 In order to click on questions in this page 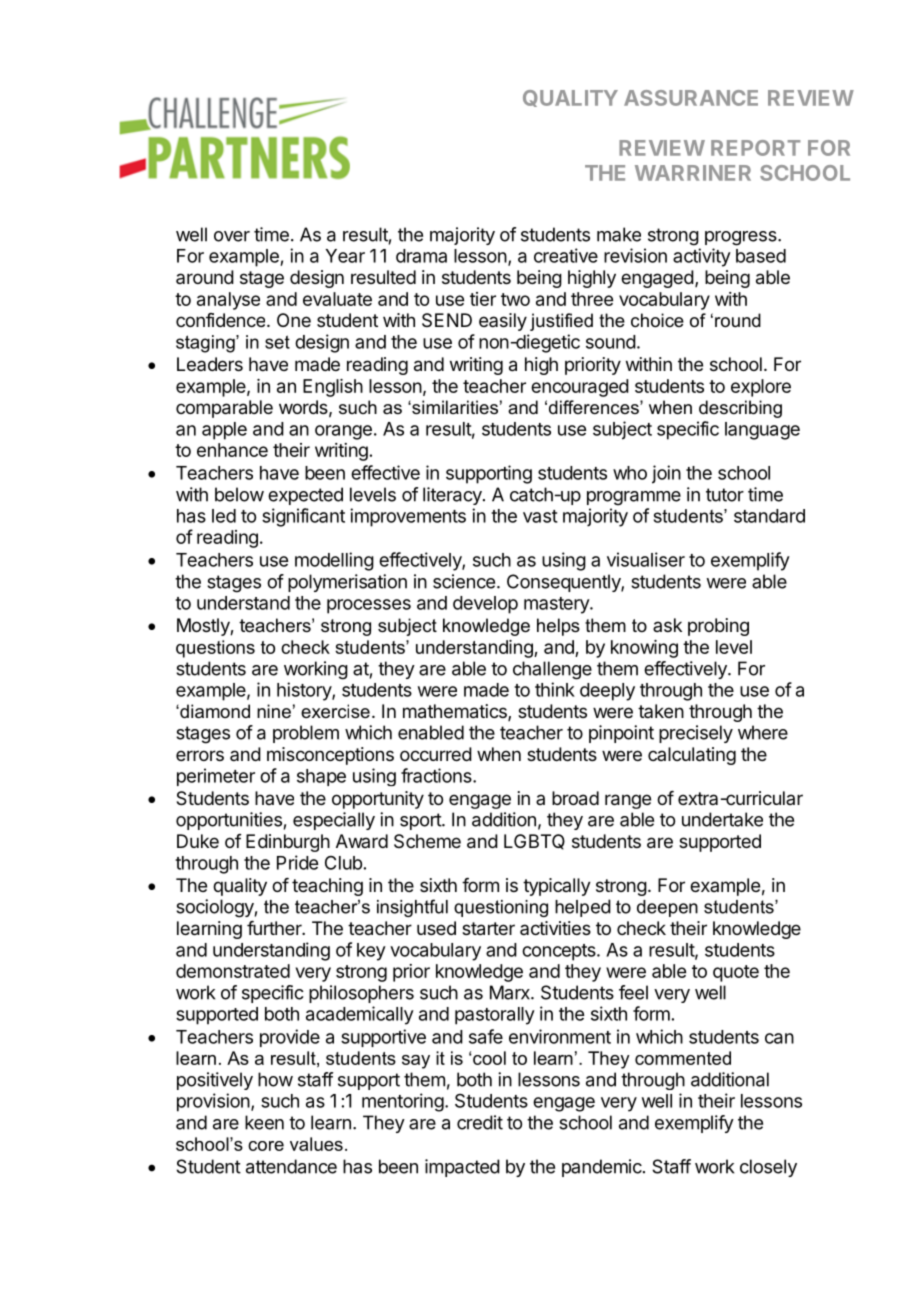, I will do `click(215, 649)`.
